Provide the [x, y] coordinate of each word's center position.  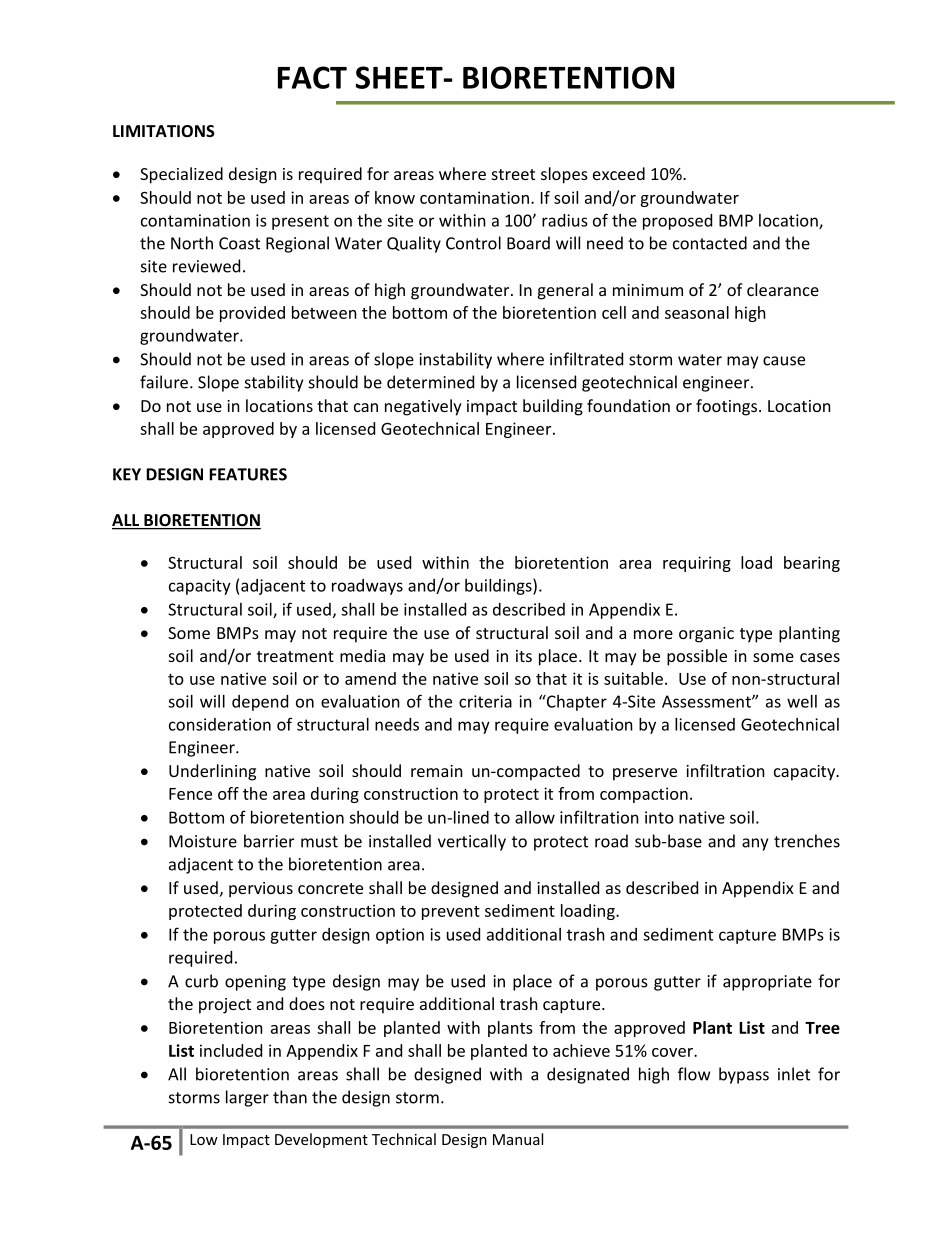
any [755, 844]
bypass [744, 1075]
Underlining [212, 772]
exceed [619, 173]
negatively [423, 407]
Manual [518, 1139]
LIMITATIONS [164, 131]
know [395, 197]
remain [437, 771]
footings [728, 407]
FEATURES [248, 474]
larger [247, 1098]
